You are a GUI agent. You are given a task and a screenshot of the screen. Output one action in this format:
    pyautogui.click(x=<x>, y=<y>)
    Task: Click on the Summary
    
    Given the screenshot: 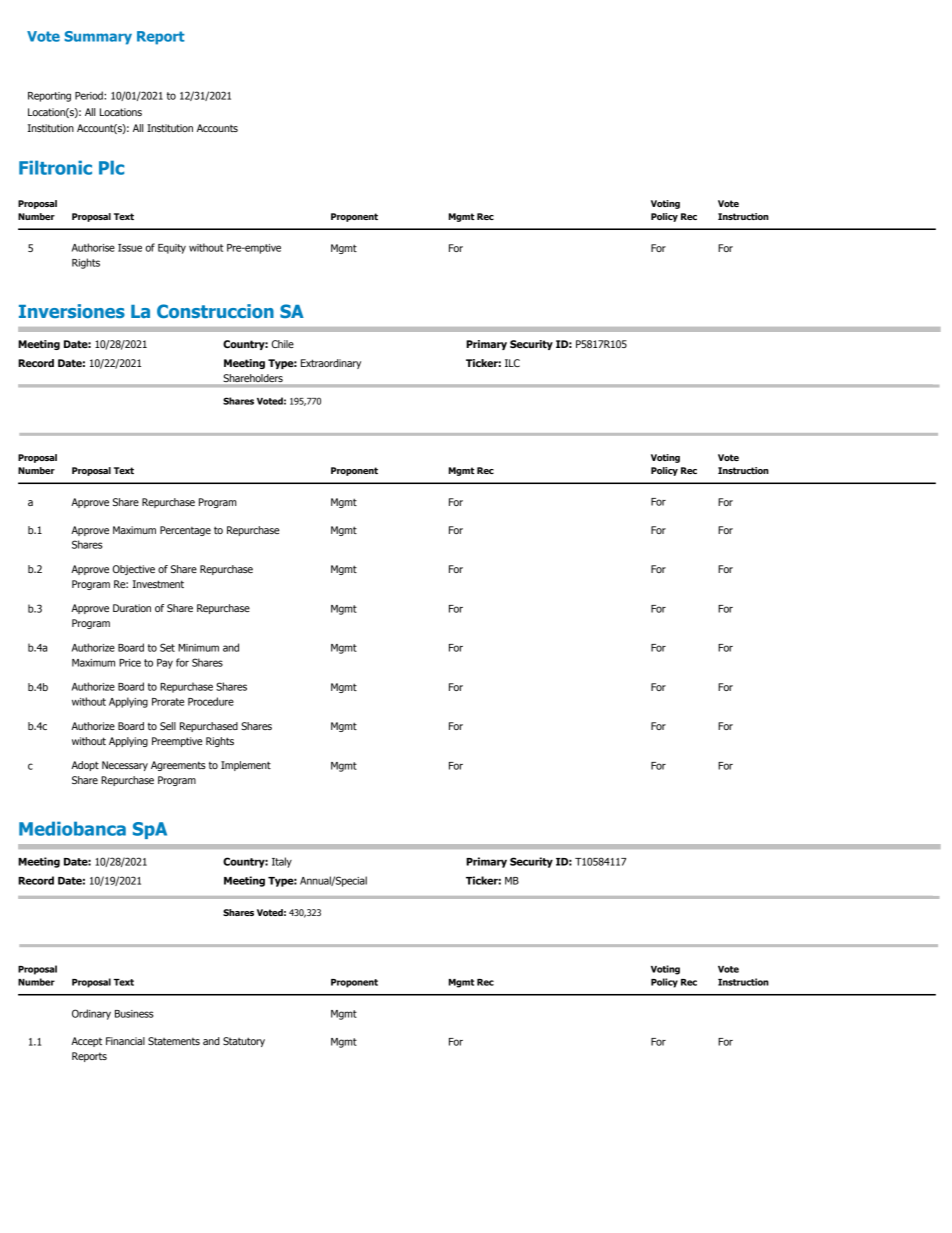 What is the action you would take?
    pyautogui.click(x=98, y=38)
